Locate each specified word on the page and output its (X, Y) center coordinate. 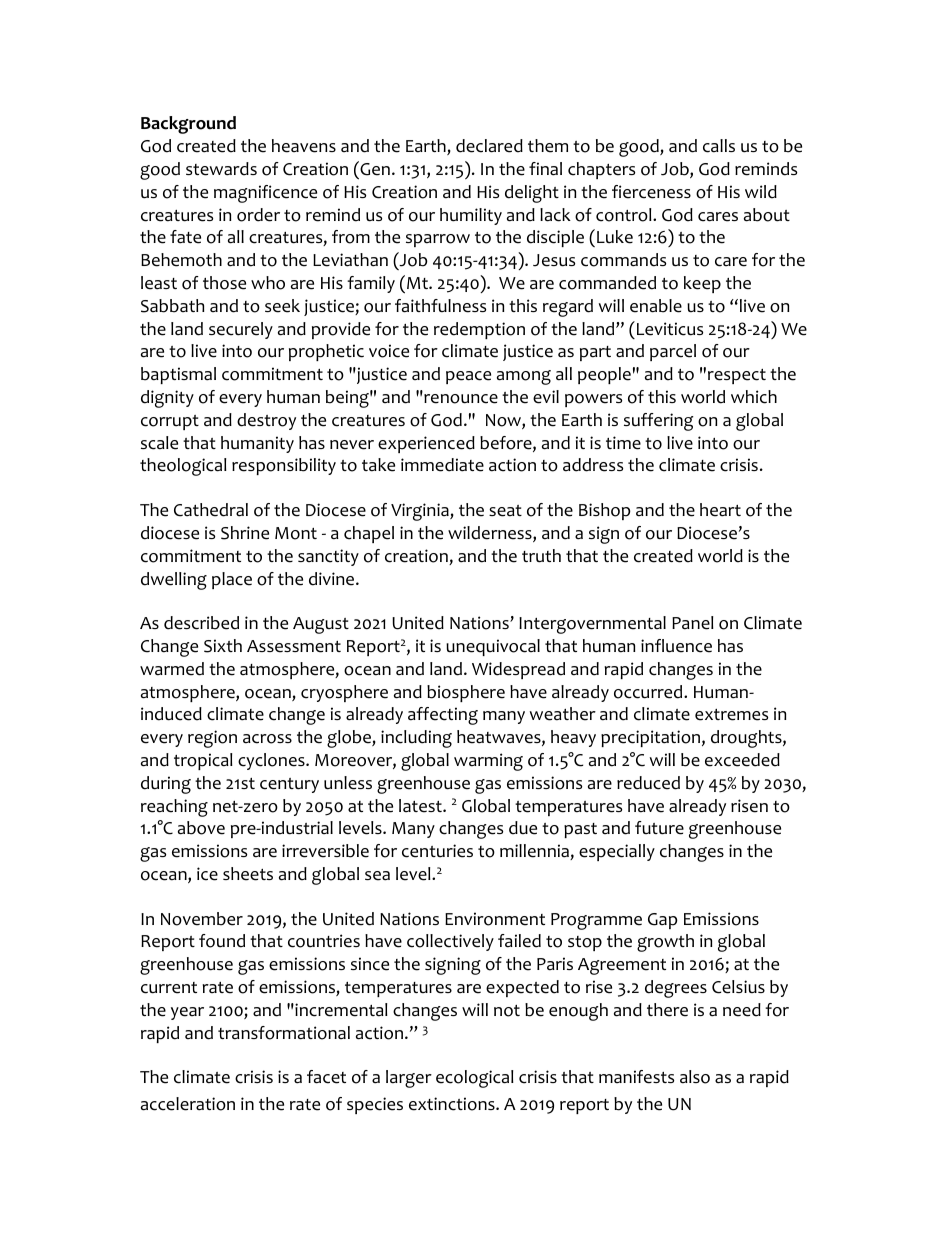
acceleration (188, 1104)
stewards (221, 169)
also (695, 1077)
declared (489, 146)
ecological (475, 1079)
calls (719, 146)
